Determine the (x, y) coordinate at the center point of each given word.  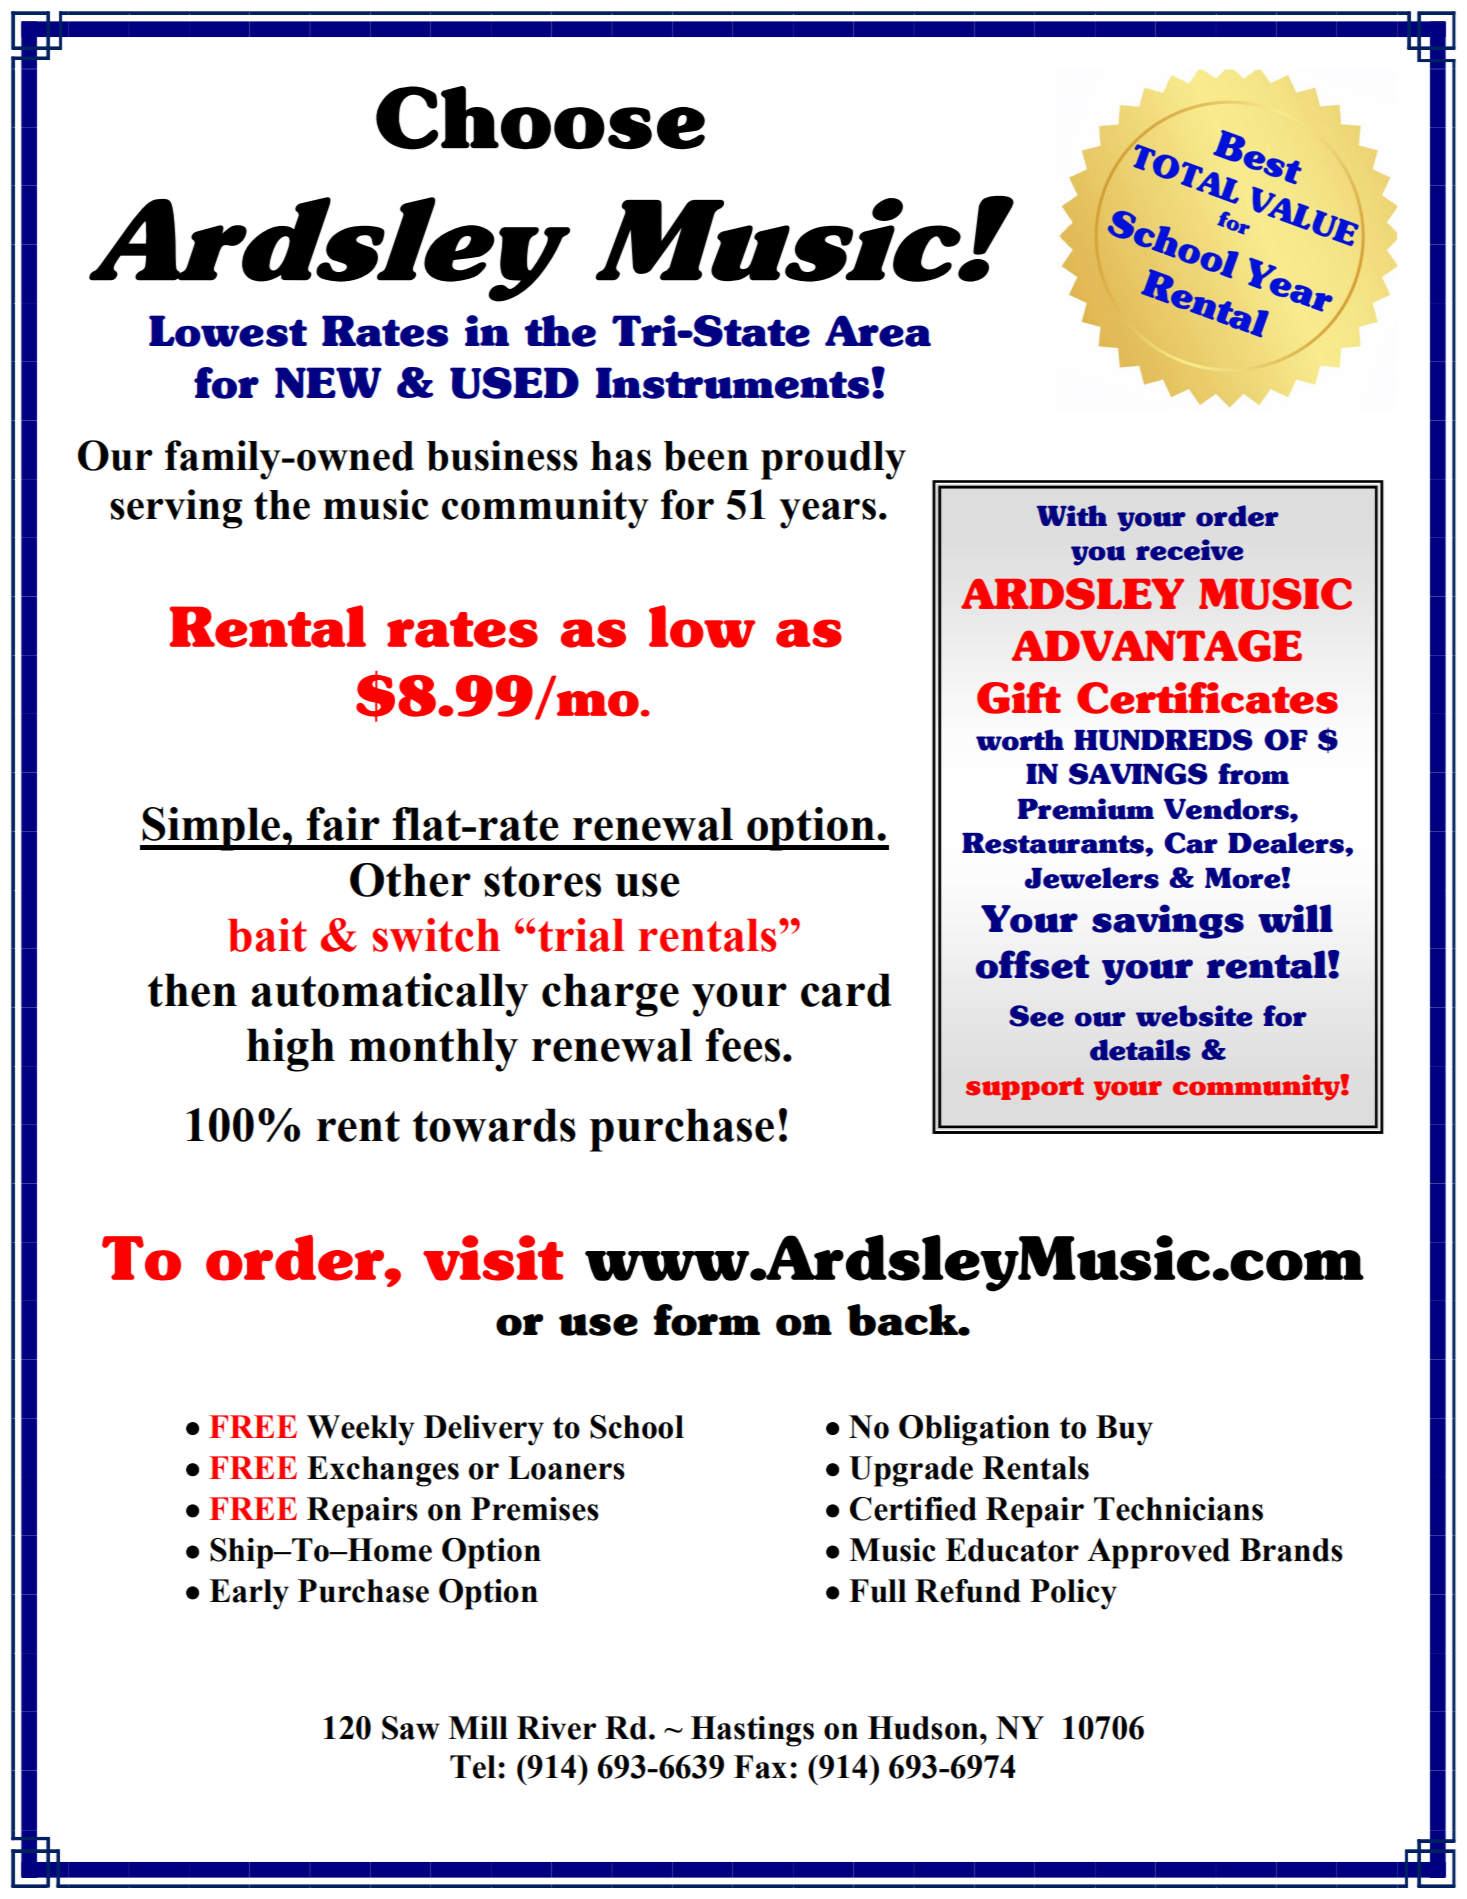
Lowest (228, 331)
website (1194, 1016)
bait (267, 935)
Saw (411, 1728)
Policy (1073, 1594)
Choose (540, 118)
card (846, 990)
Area (878, 331)
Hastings (752, 1731)
